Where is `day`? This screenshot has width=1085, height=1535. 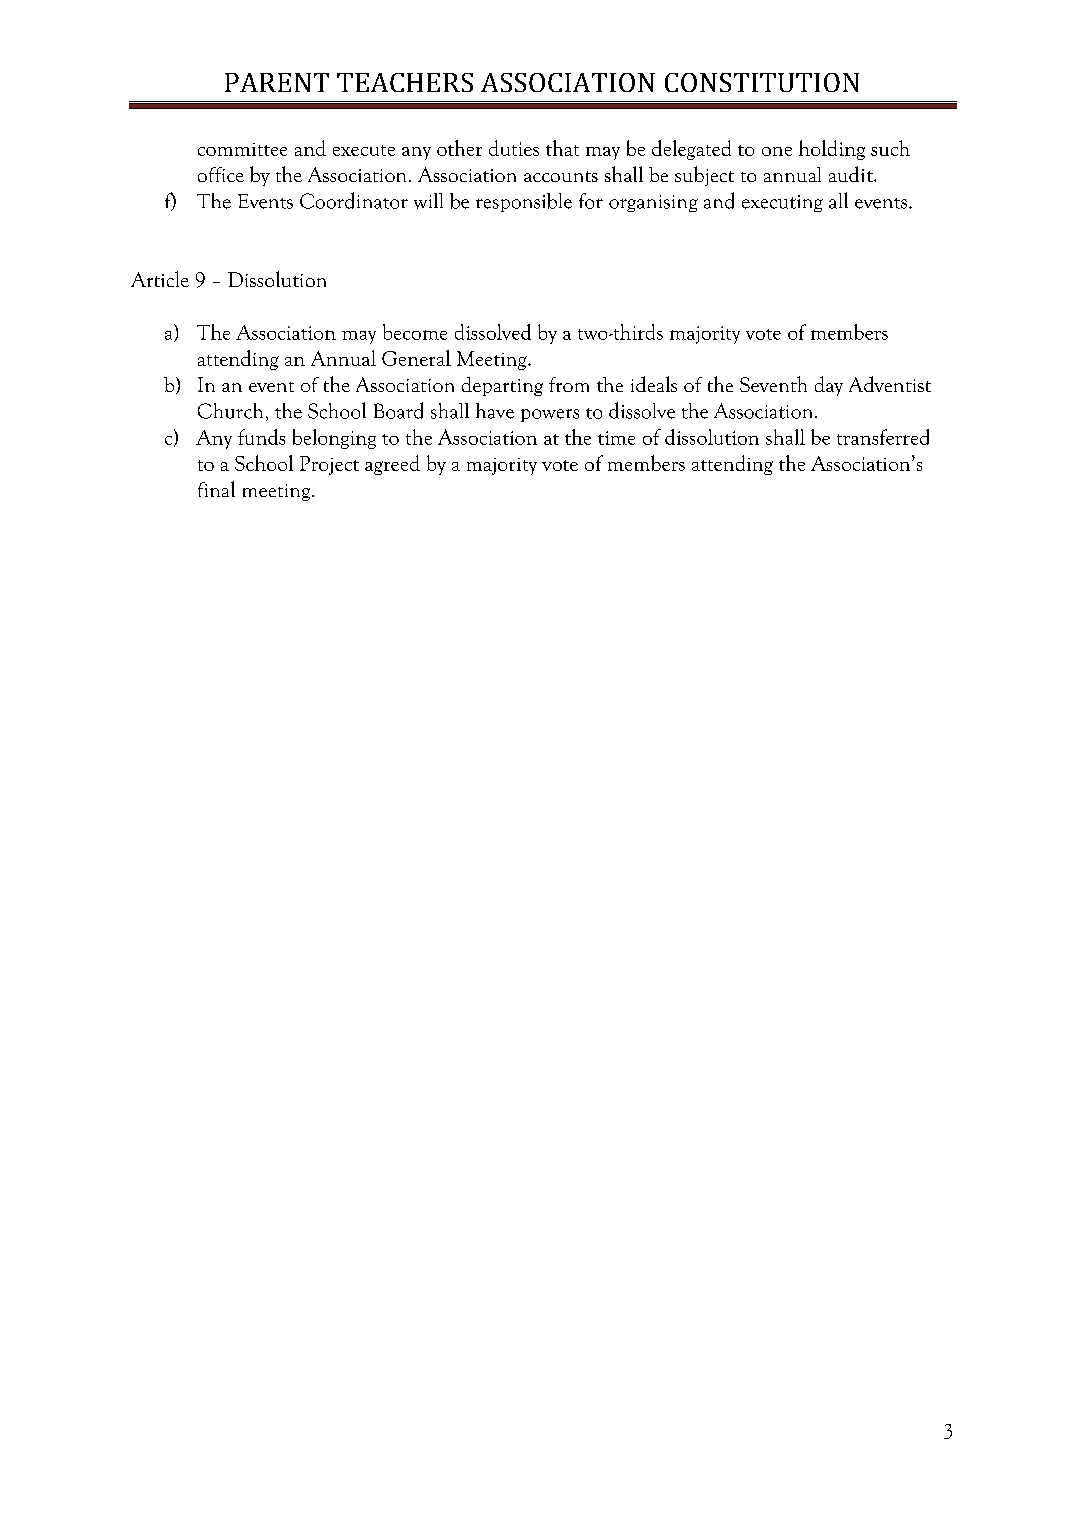
day is located at coordinates (829, 386).
